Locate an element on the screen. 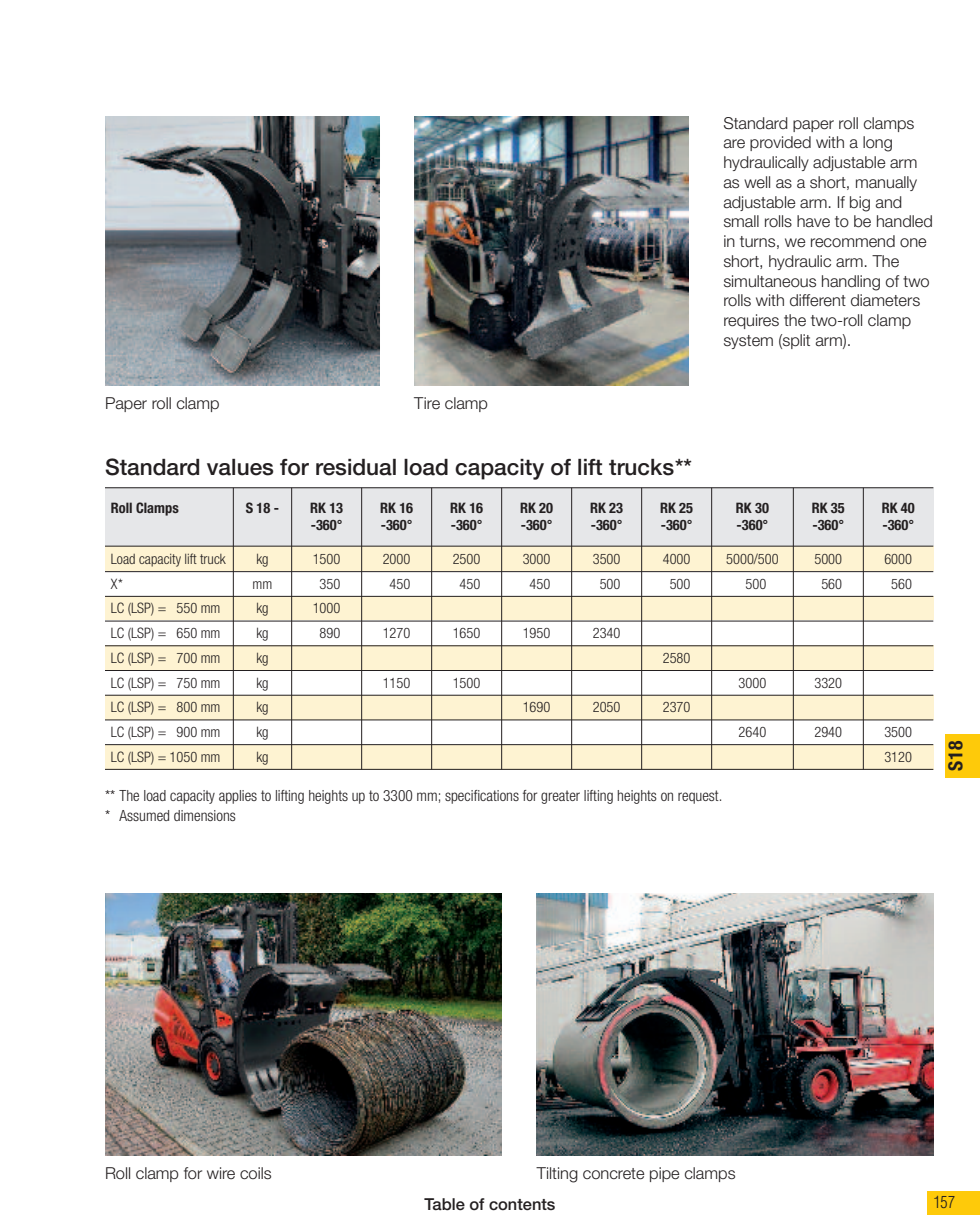 Image resolution: width=980 pixels, height=1226 pixels. wire is located at coordinates (221, 1173).
